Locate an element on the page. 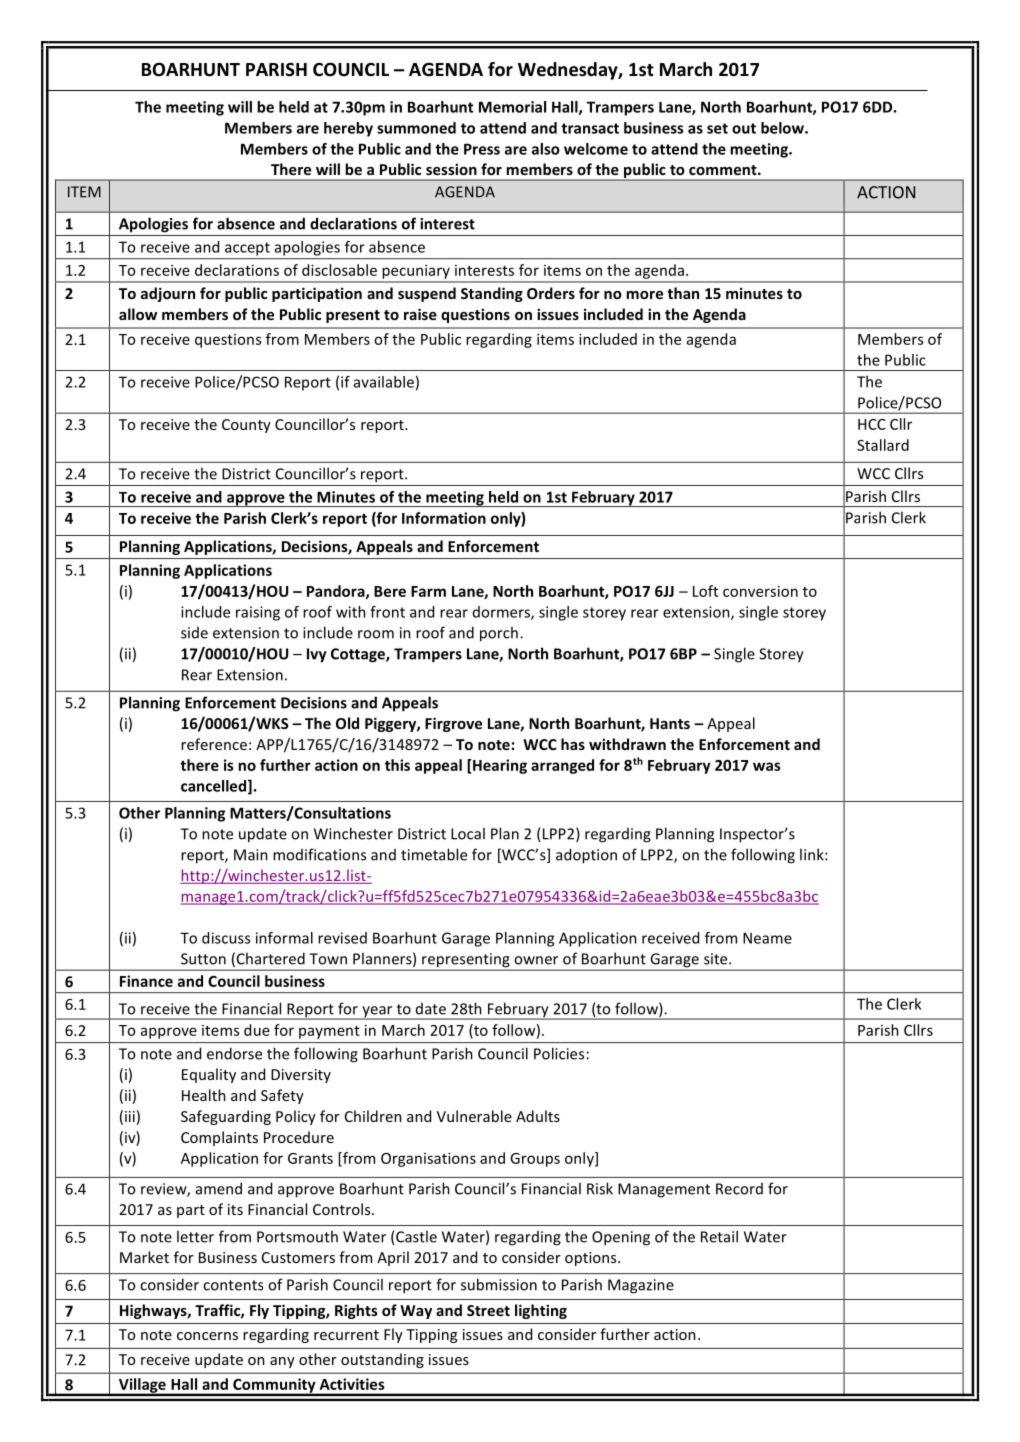  reference is located at coordinates (214, 744).
